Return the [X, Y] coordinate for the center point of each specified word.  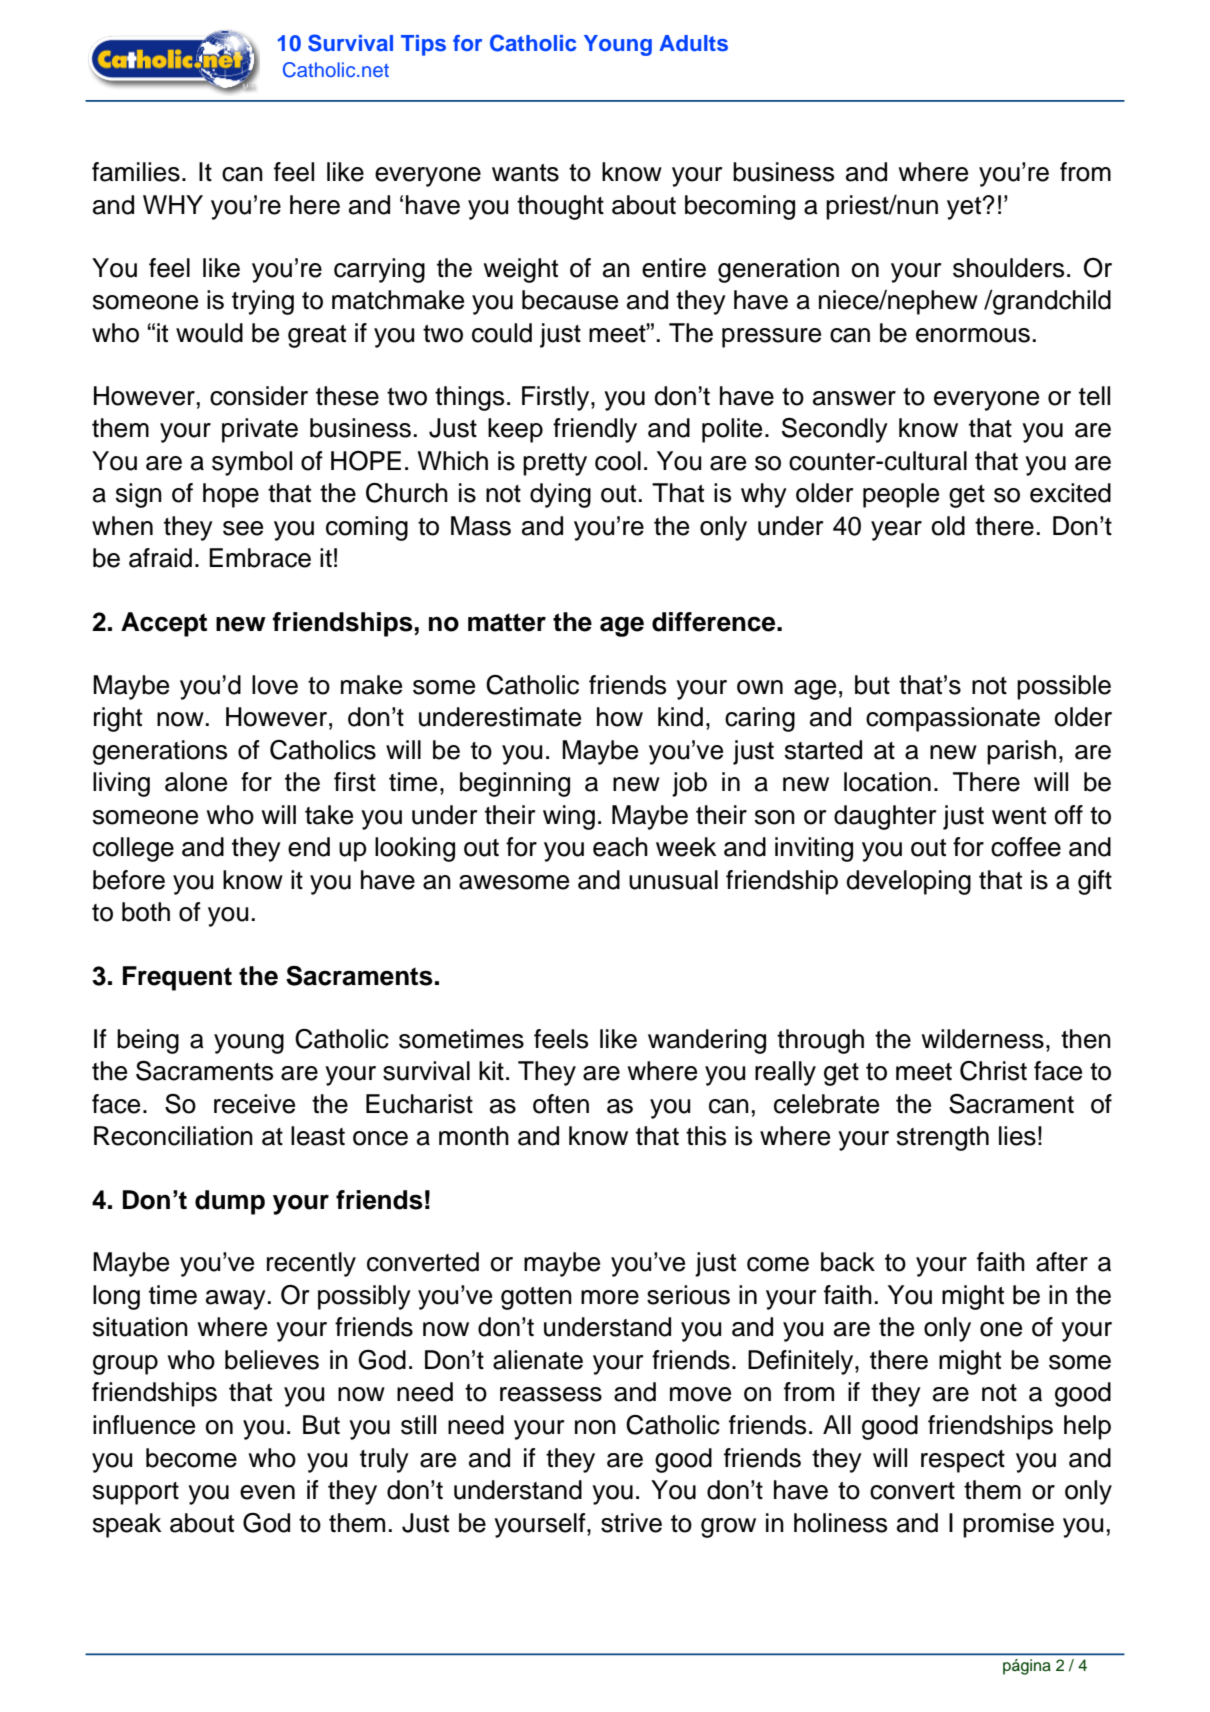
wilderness [983, 1039]
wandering [707, 1041]
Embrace [260, 558]
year [896, 531]
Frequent [177, 978]
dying [560, 495]
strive [631, 1523]
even [267, 1492]
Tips [423, 45]
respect [963, 1461]
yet [965, 208]
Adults [693, 43]
